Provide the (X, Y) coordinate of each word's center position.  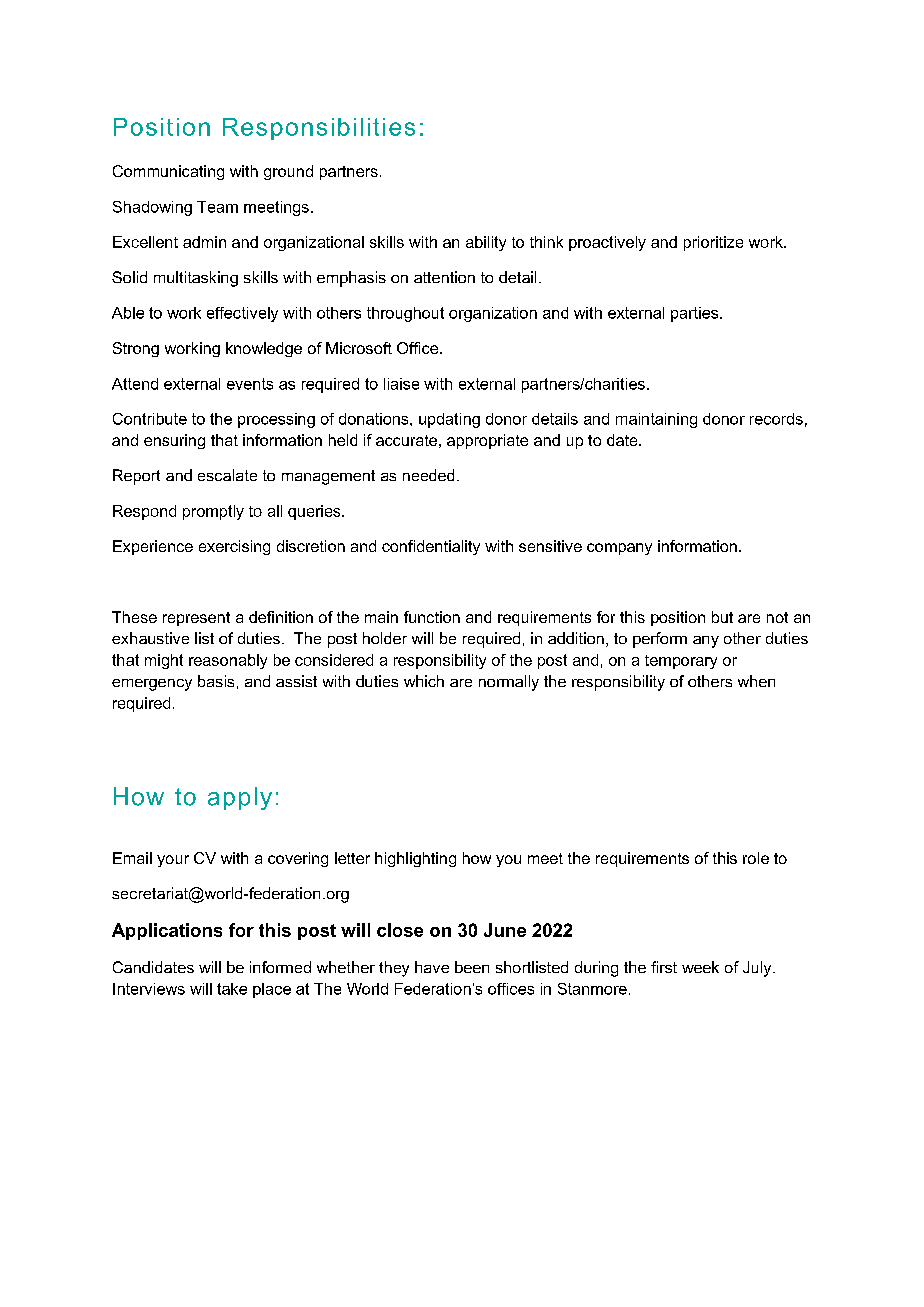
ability (486, 243)
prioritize (713, 243)
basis (216, 681)
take (232, 989)
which (424, 681)
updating (449, 420)
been (472, 967)
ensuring (174, 441)
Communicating (168, 172)
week (700, 967)
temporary (681, 662)
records (776, 419)
